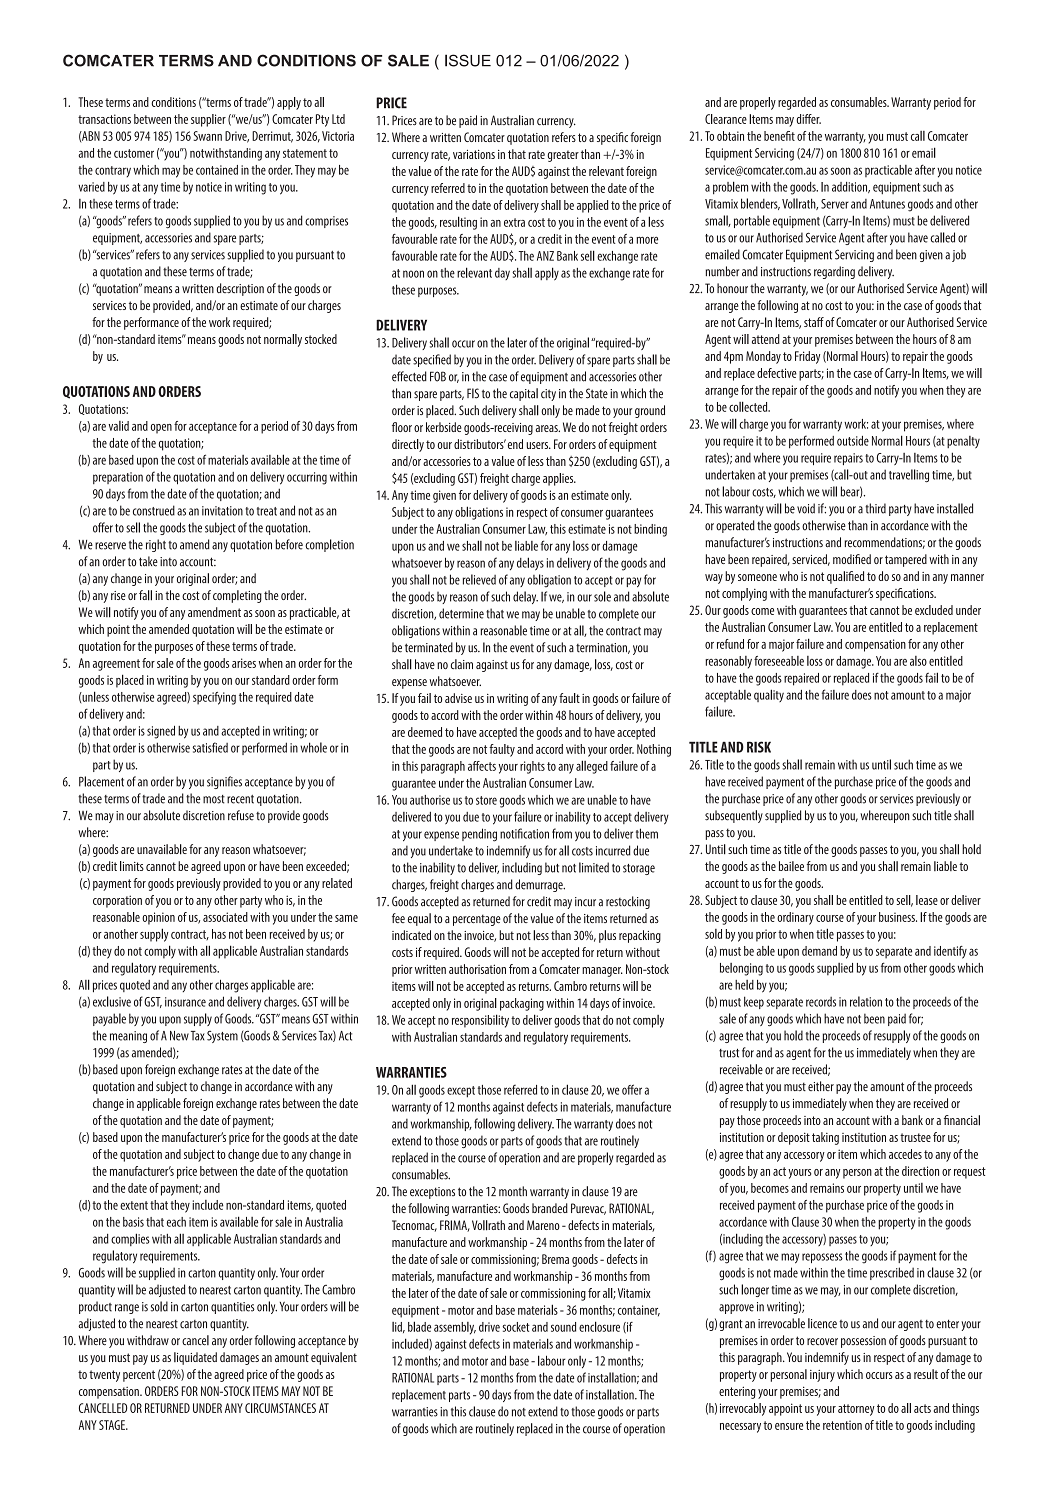  Describe the element at coordinates (819, 951) in the image. I see `demand` at that location.
